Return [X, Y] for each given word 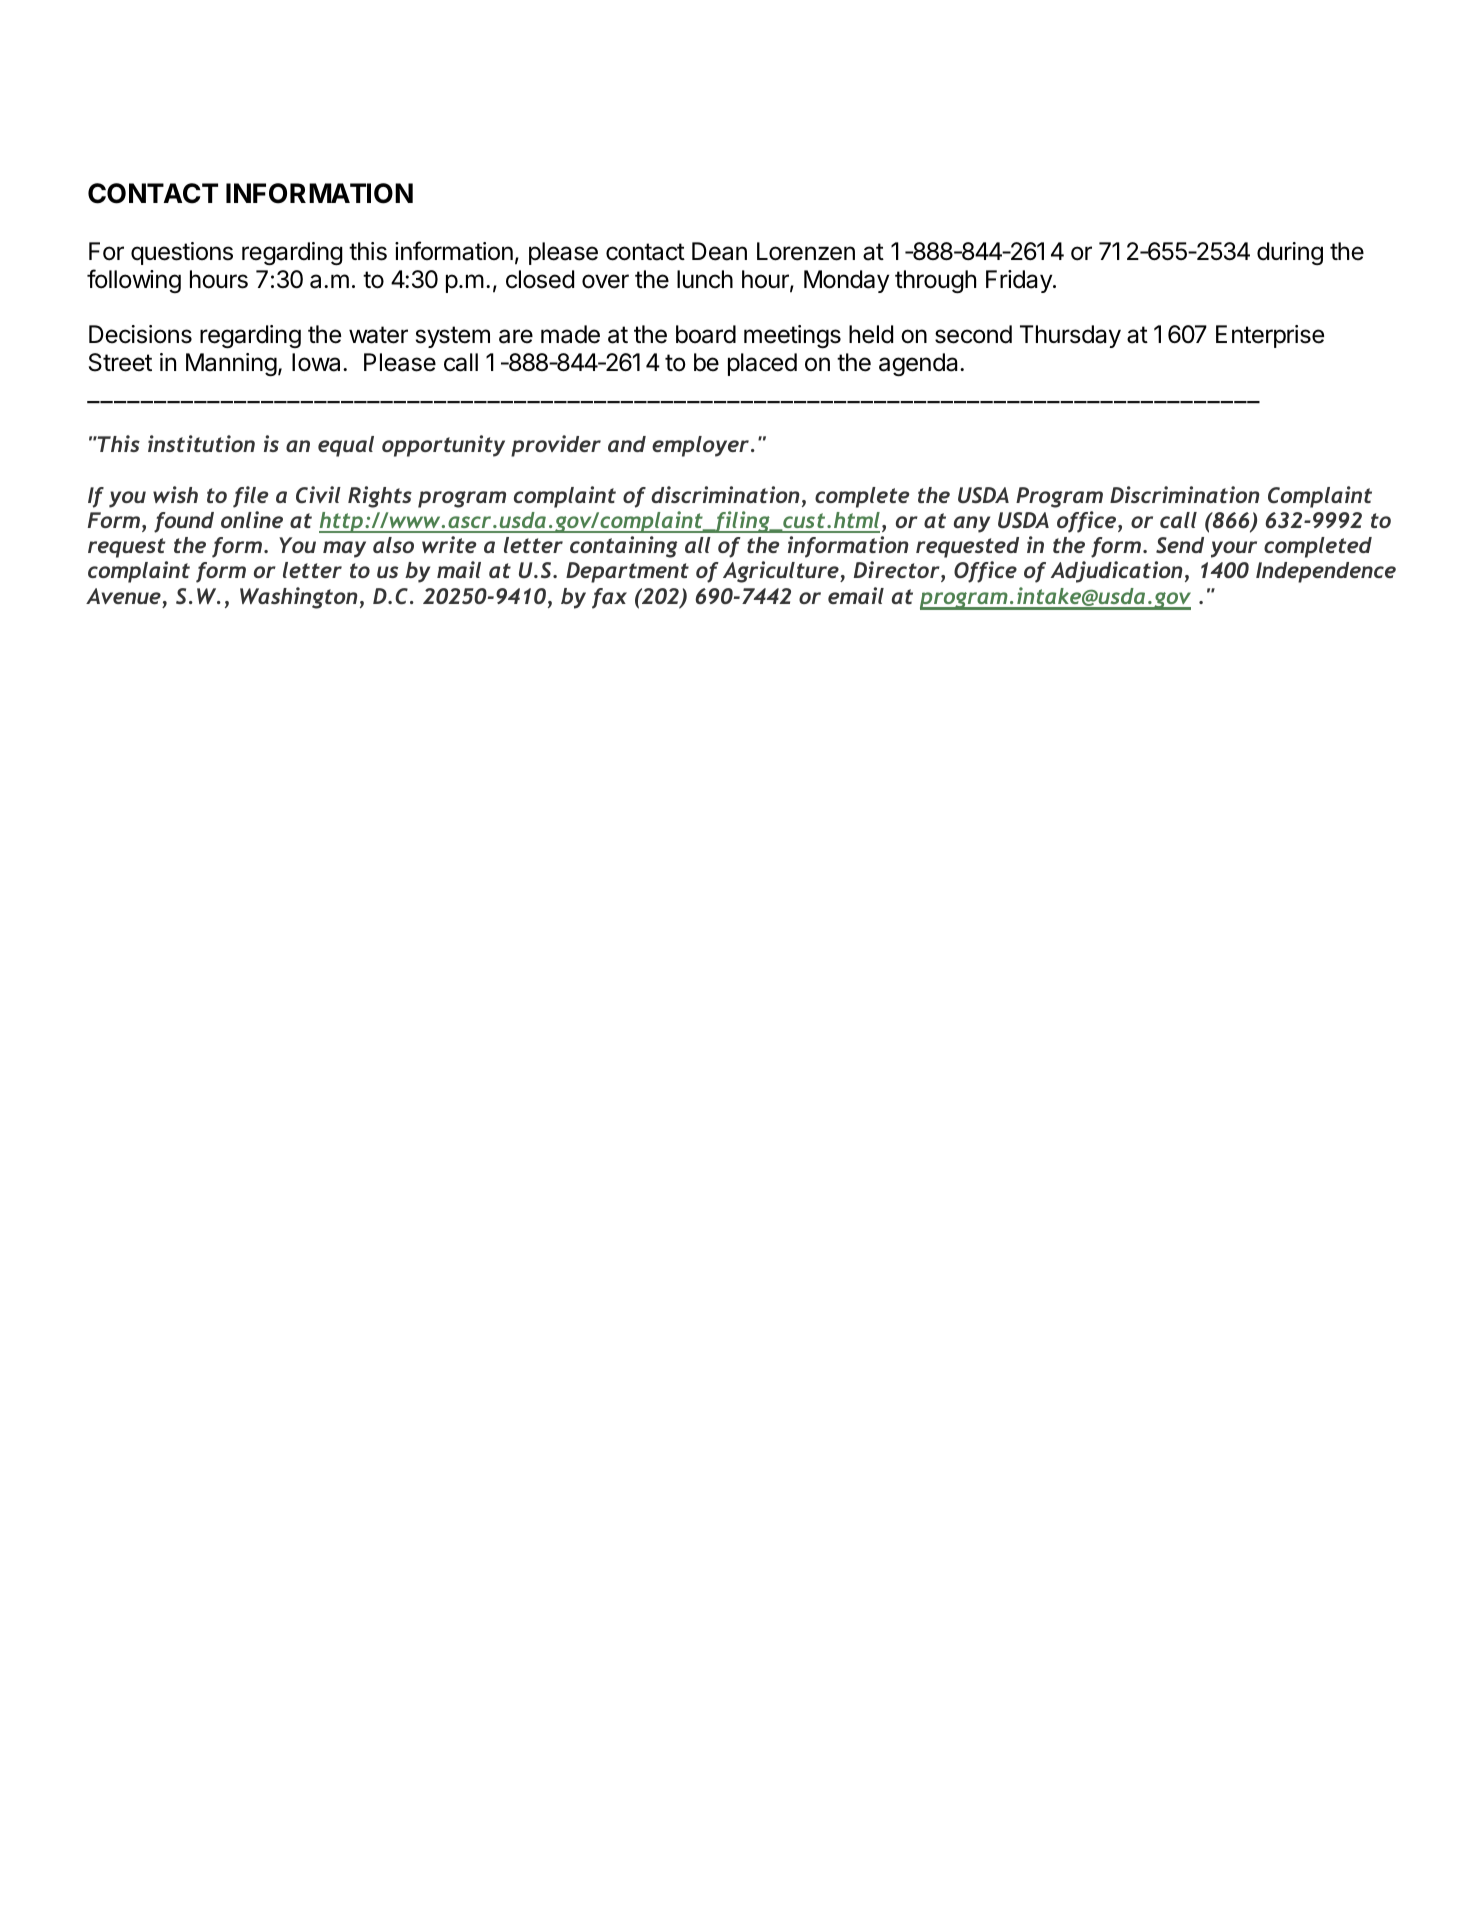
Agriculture [782, 572]
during [1290, 253]
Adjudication [1117, 572]
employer [700, 446]
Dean [719, 251]
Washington [299, 598]
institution [201, 443]
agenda [920, 364]
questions [182, 253]
